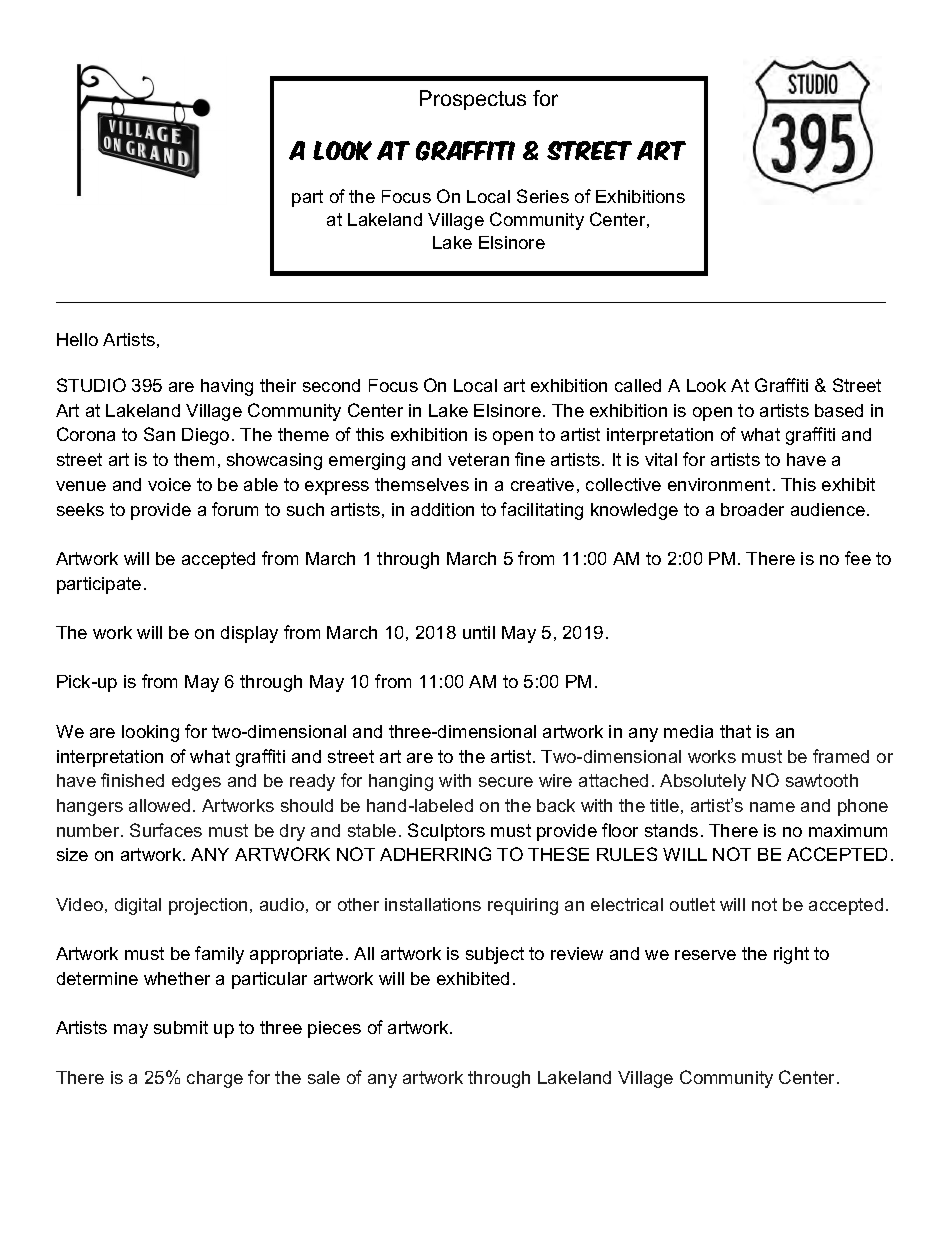 The height and width of the document is (1233, 952). I want to click on based, so click(839, 410).
